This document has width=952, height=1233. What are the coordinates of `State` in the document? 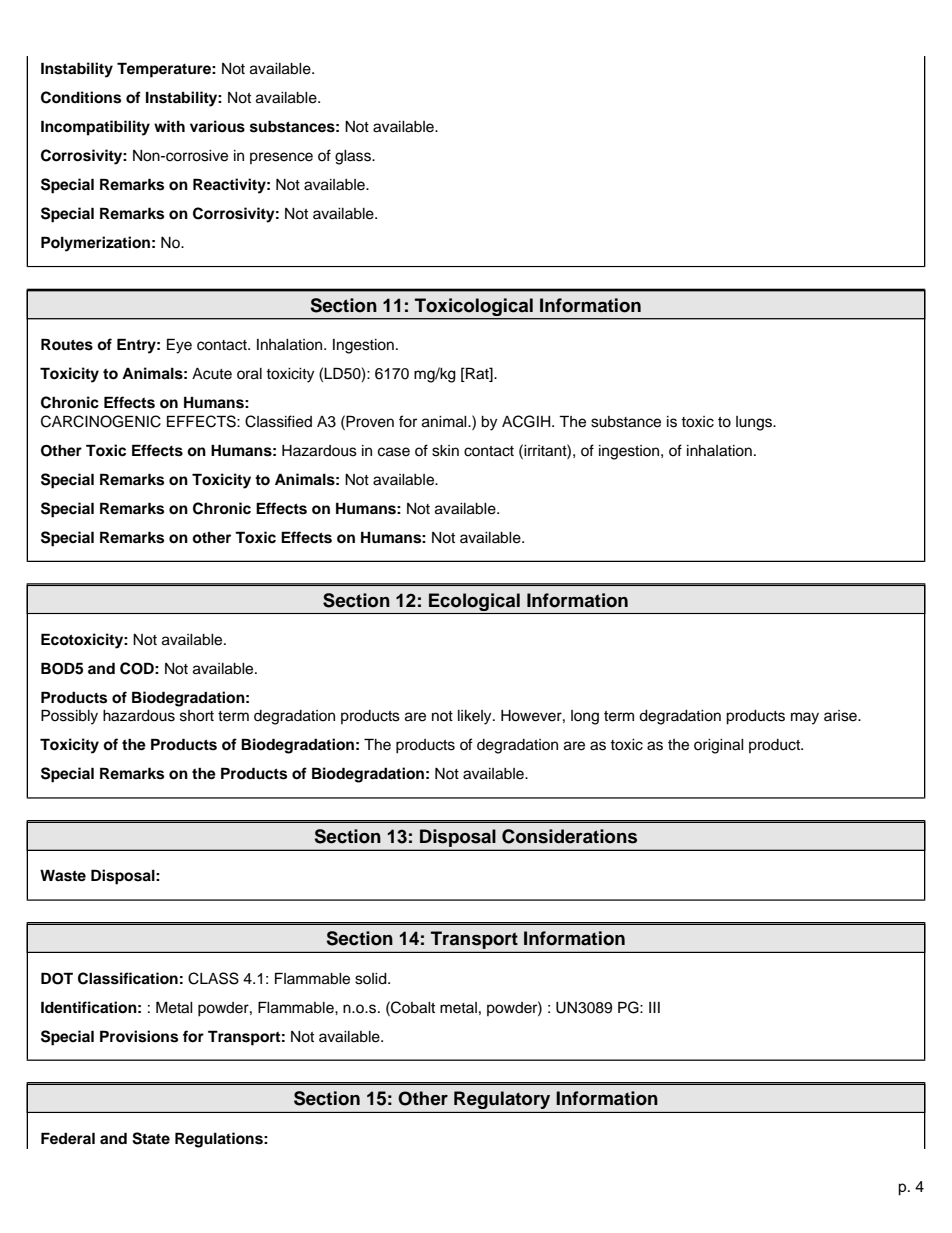 It's located at (151, 1138).
